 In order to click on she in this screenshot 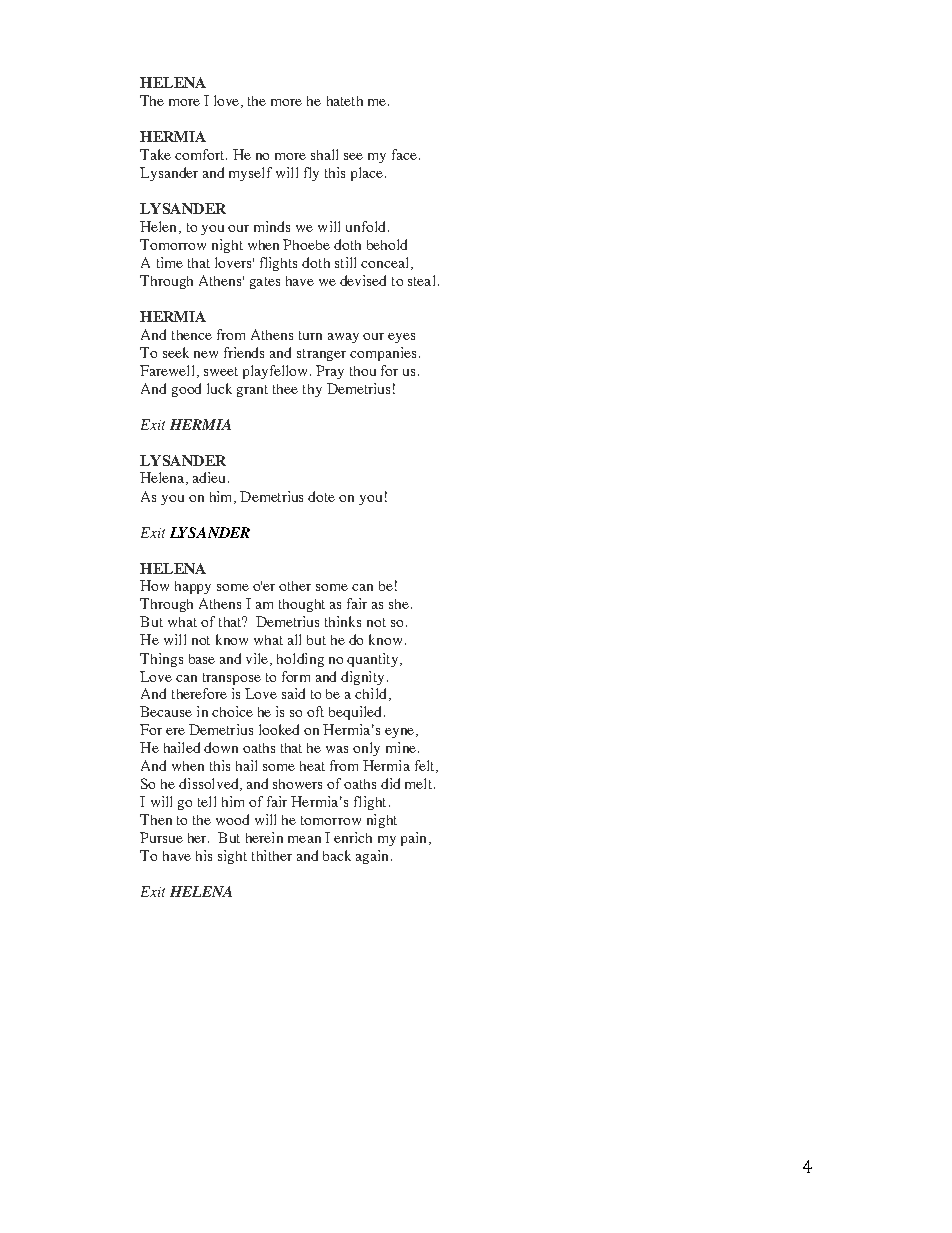, I will do `click(400, 604)`.
